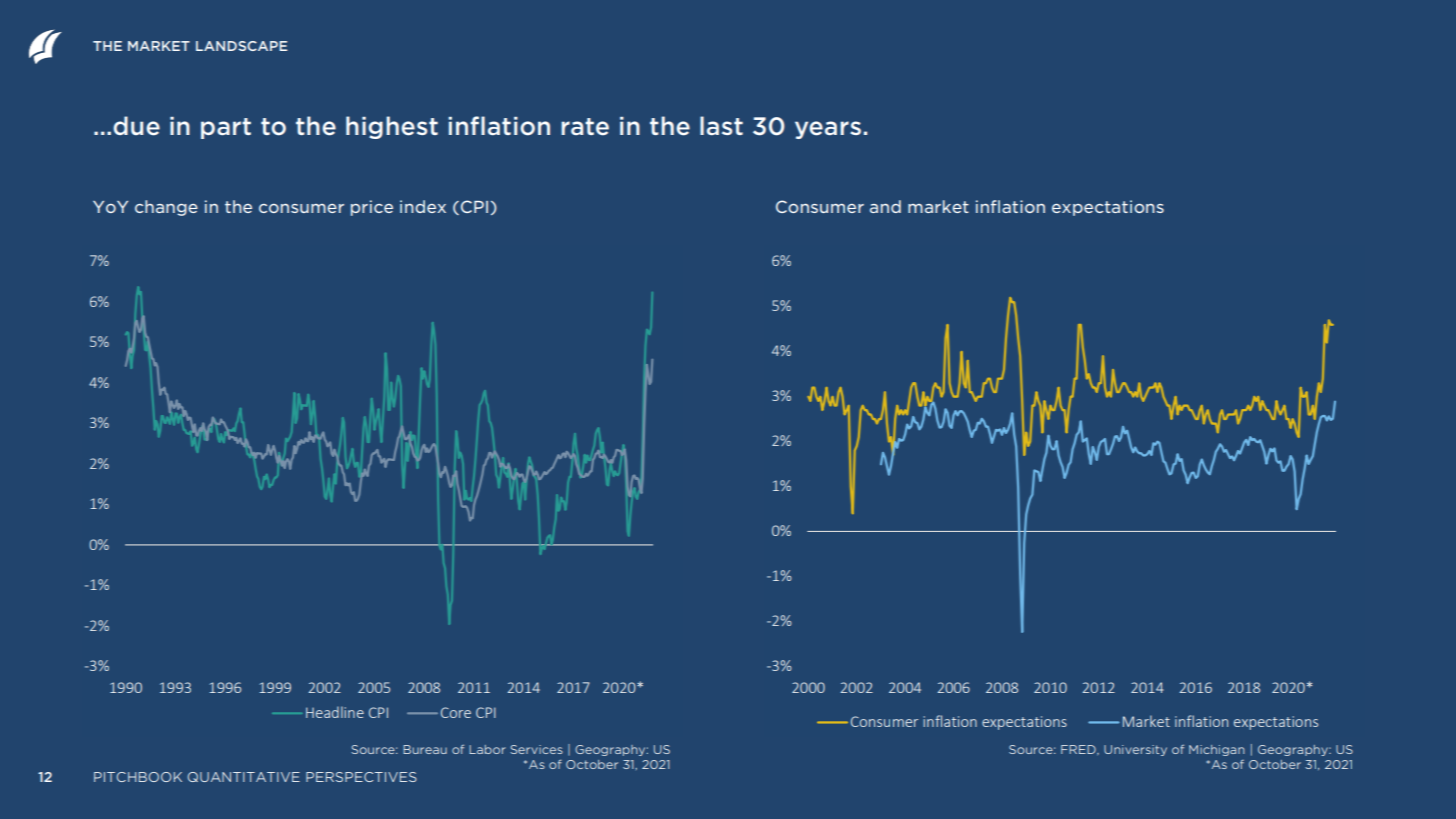  What do you see at coordinates (244, 777) in the document?
I see `QUANTITATIVE` at bounding box center [244, 777].
